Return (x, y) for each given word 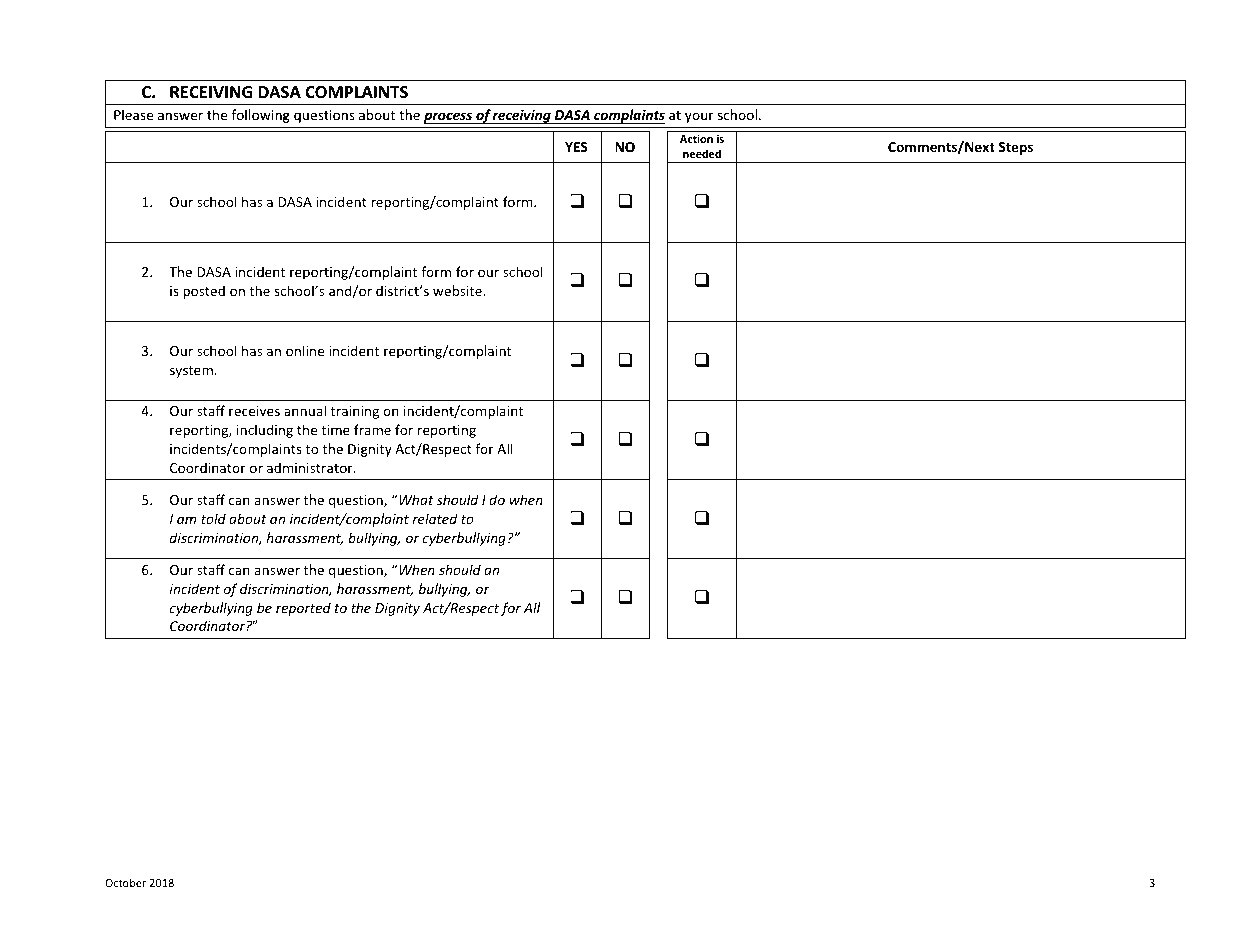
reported (303, 609)
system (191, 372)
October (125, 882)
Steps (1016, 148)
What (416, 499)
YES (576, 147)
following (261, 116)
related (435, 518)
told (213, 518)
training (355, 412)
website (458, 290)
